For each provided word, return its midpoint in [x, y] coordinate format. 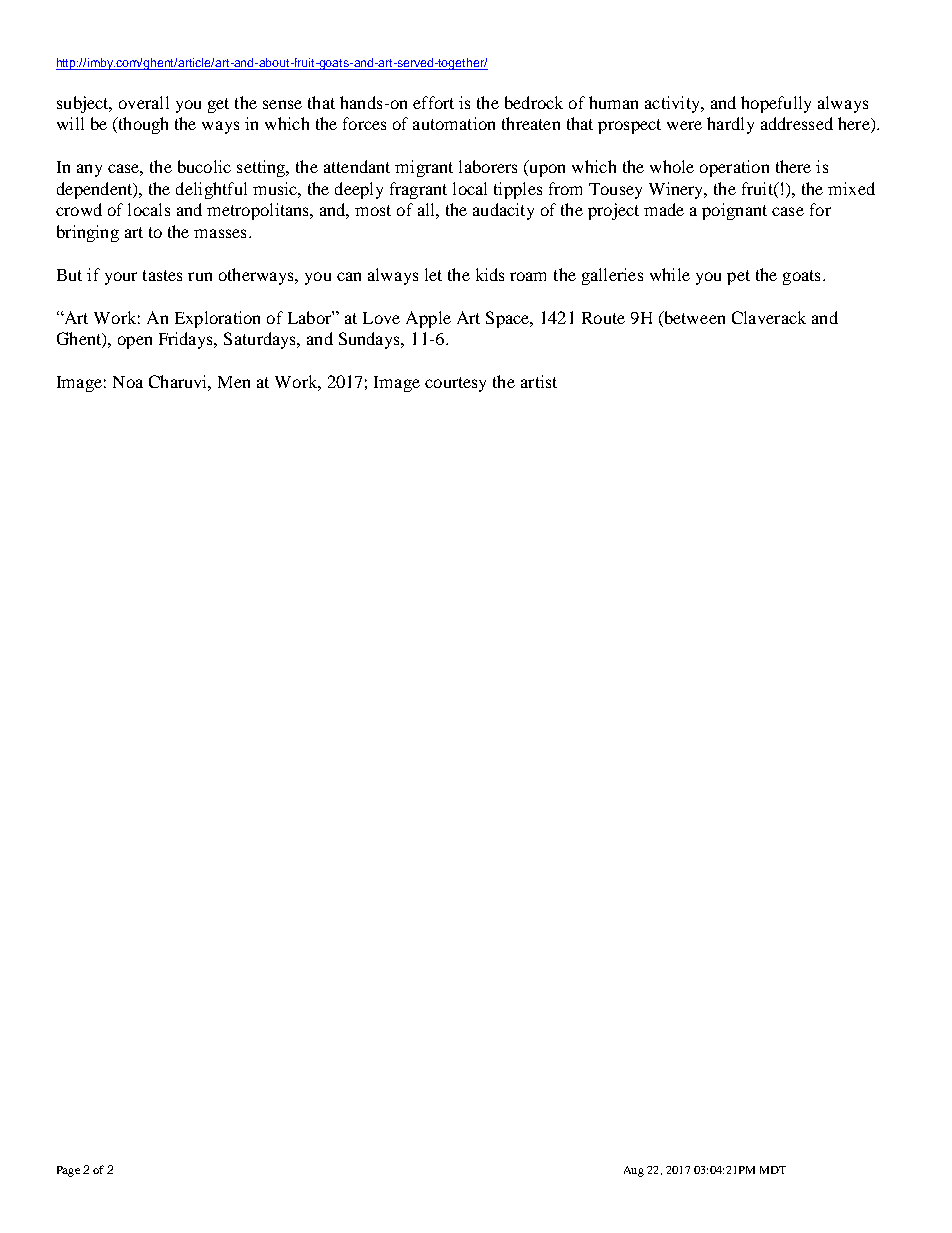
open [135, 342]
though [142, 125]
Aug [634, 1171]
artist [539, 381]
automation [454, 123]
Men [234, 382]
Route [603, 318]
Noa [128, 382]
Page [68, 1171]
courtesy [455, 384]
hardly [730, 125]
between [693, 317]
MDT [773, 1170]
